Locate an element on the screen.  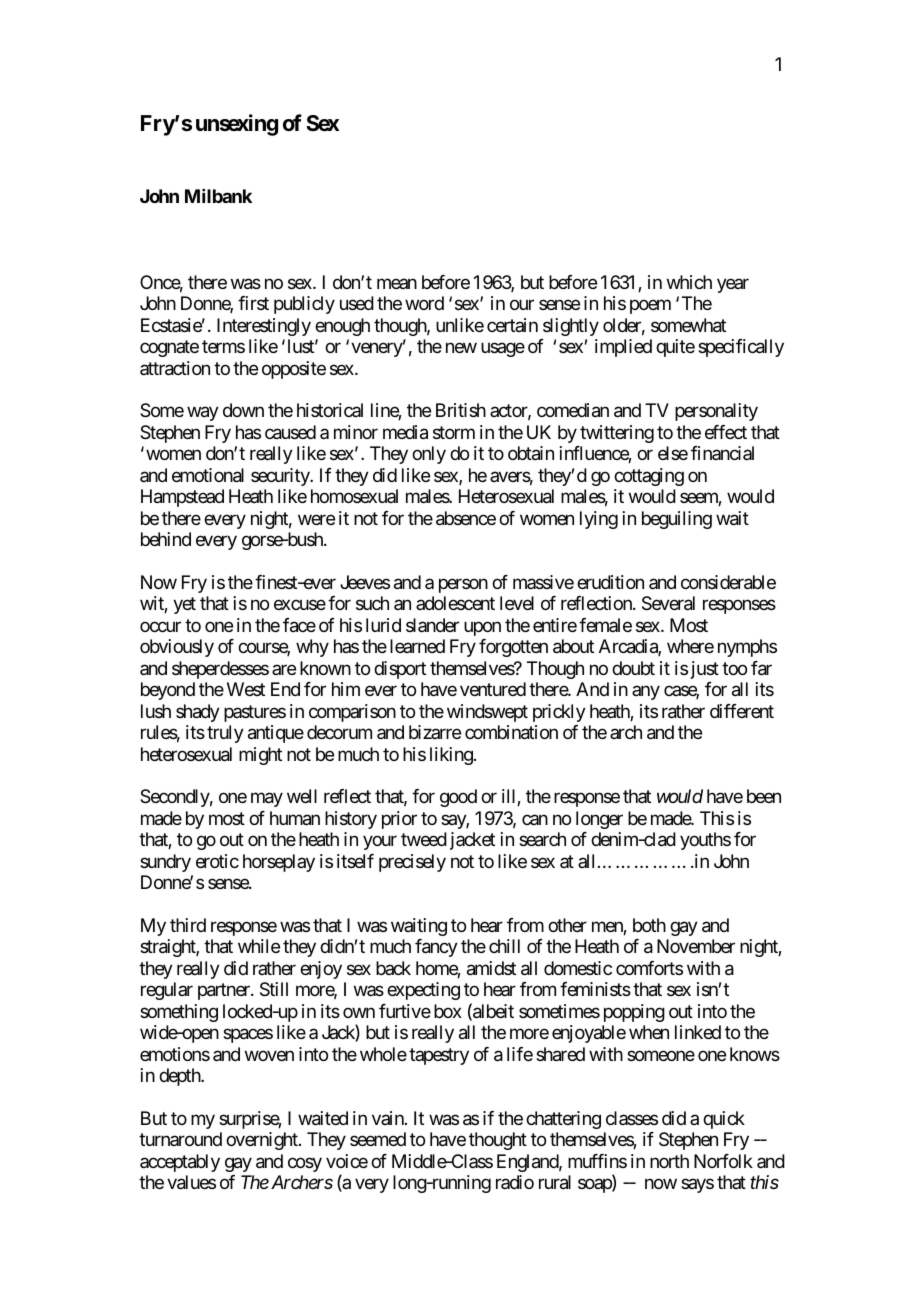
adolescent is located at coordinates (455, 603).
